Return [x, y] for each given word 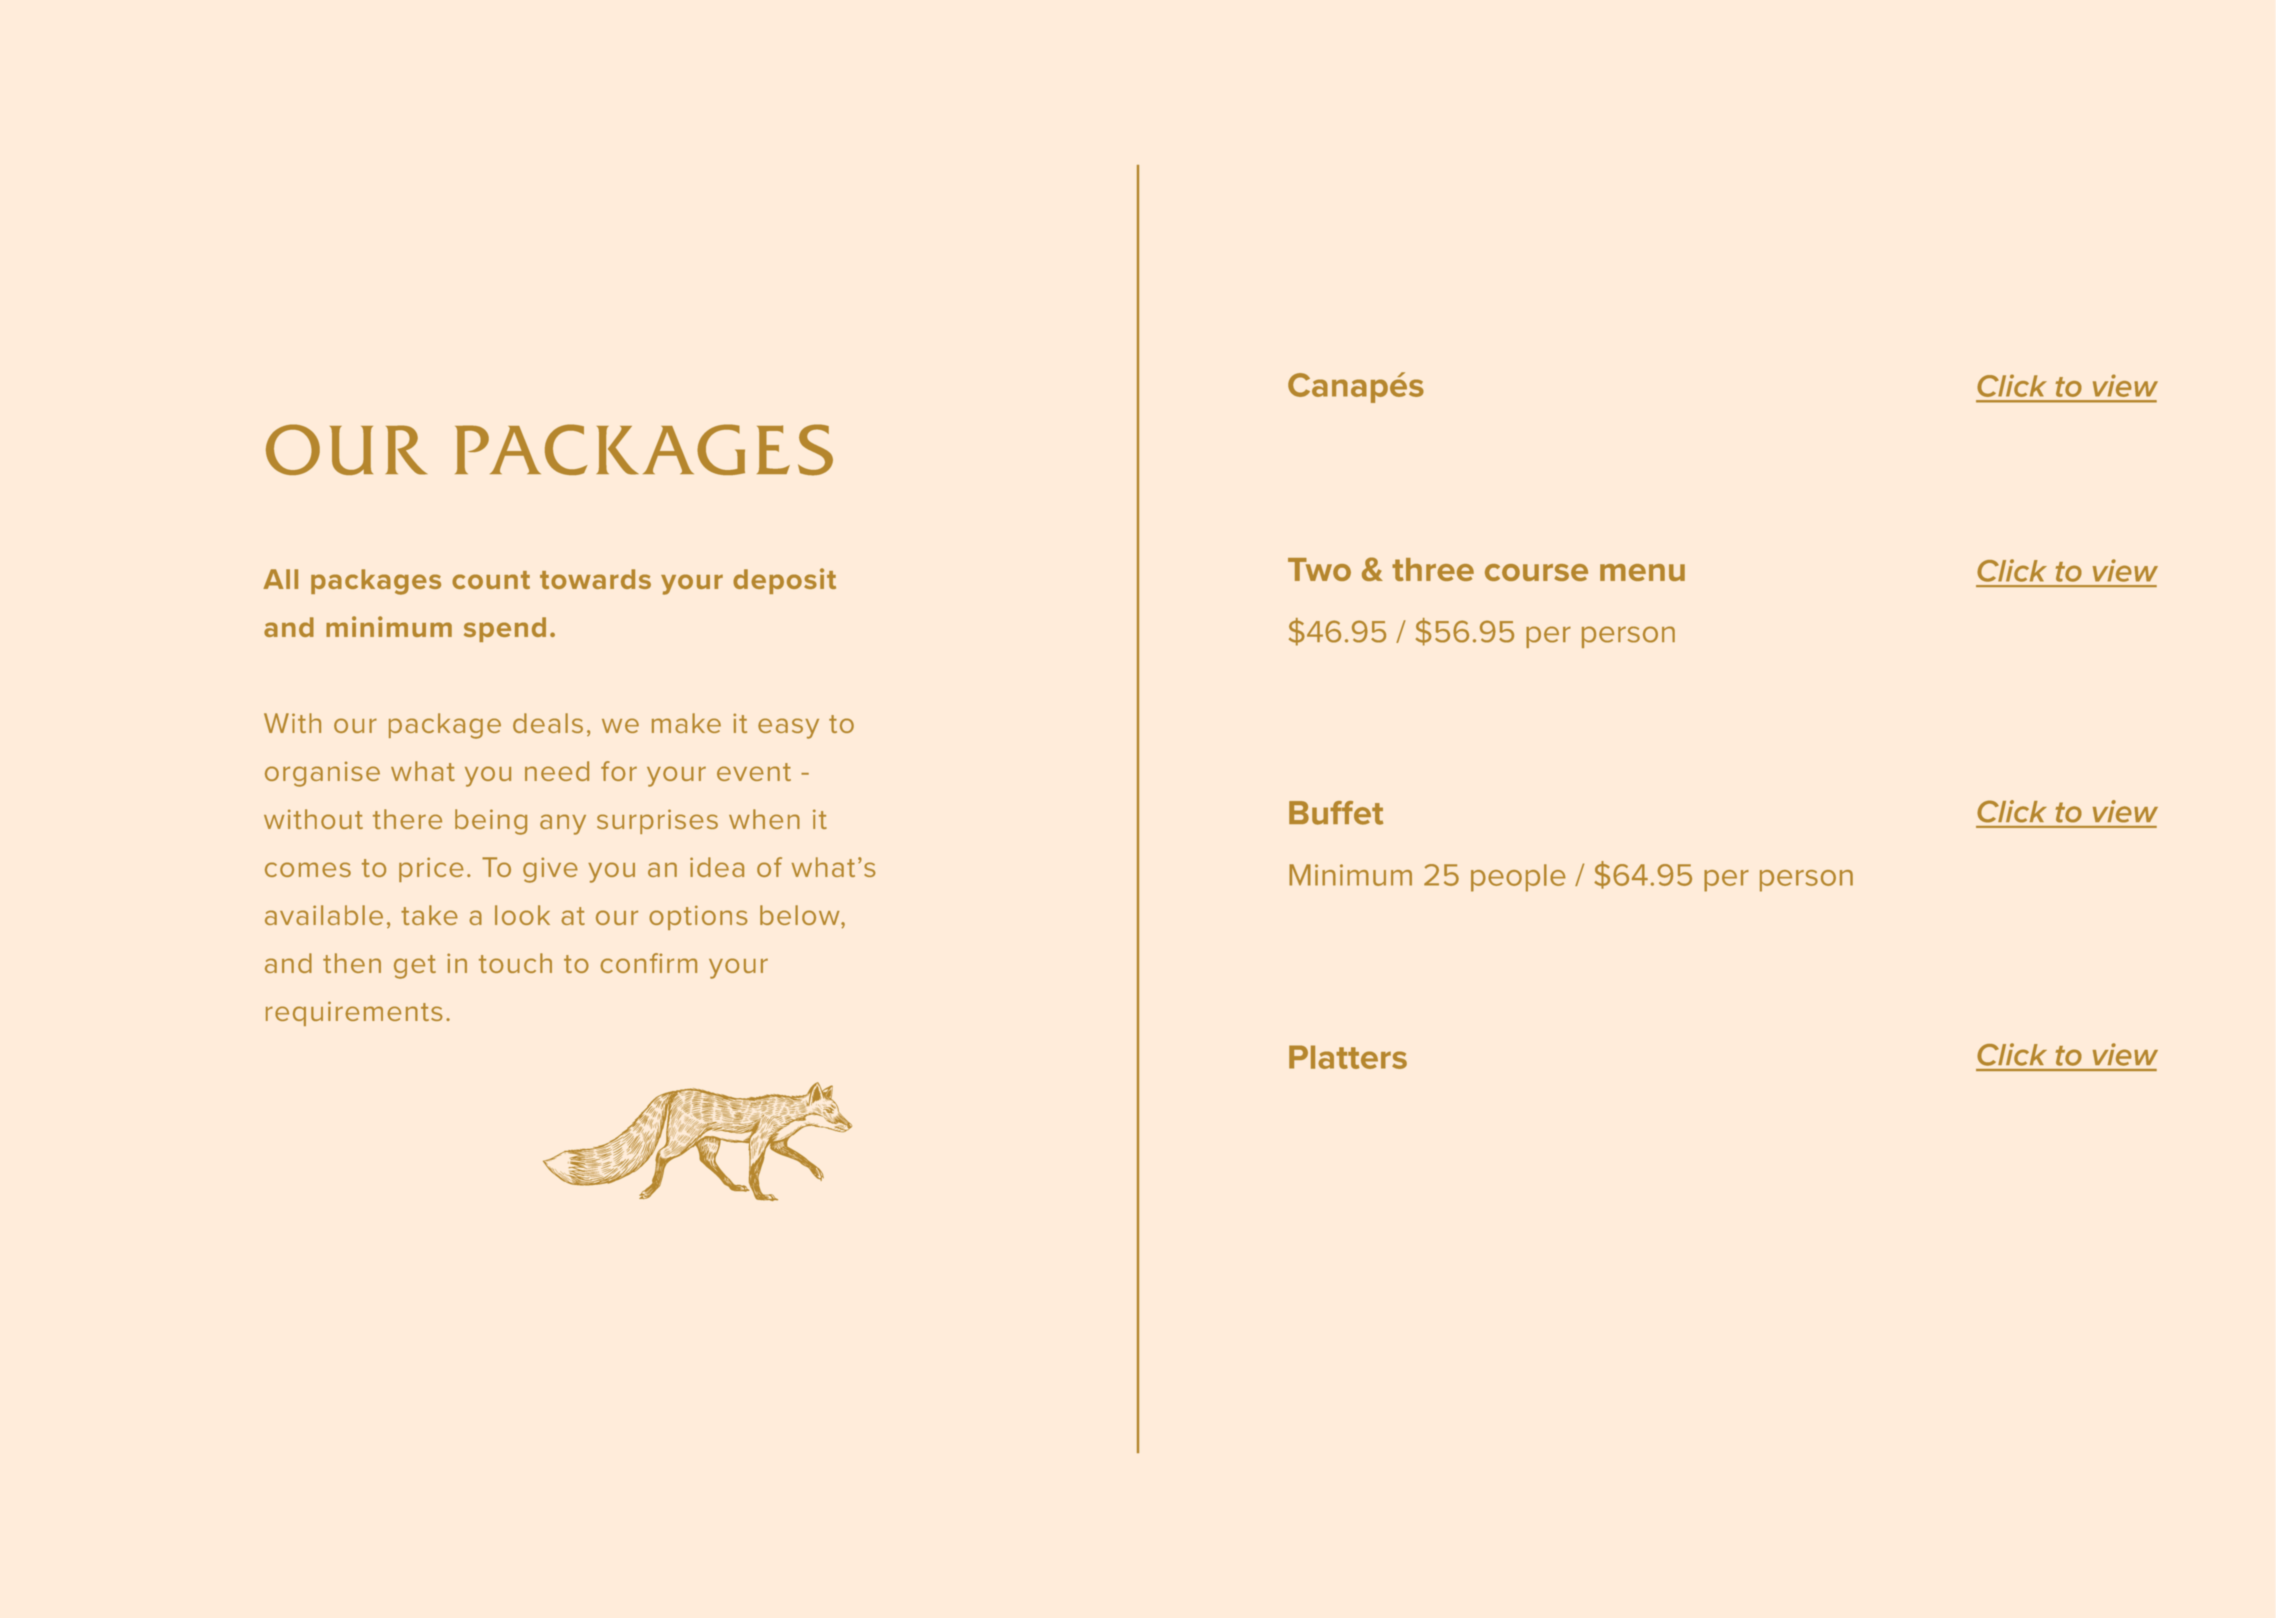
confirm [648, 963]
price [431, 869]
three [1433, 569]
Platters [1348, 1057]
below [801, 915]
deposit [784, 581]
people [1518, 878]
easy [788, 728]
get [415, 967]
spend [505, 629]
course [1536, 572]
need [557, 771]
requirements [354, 1013]
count [491, 580]
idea [717, 867]
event [754, 772]
